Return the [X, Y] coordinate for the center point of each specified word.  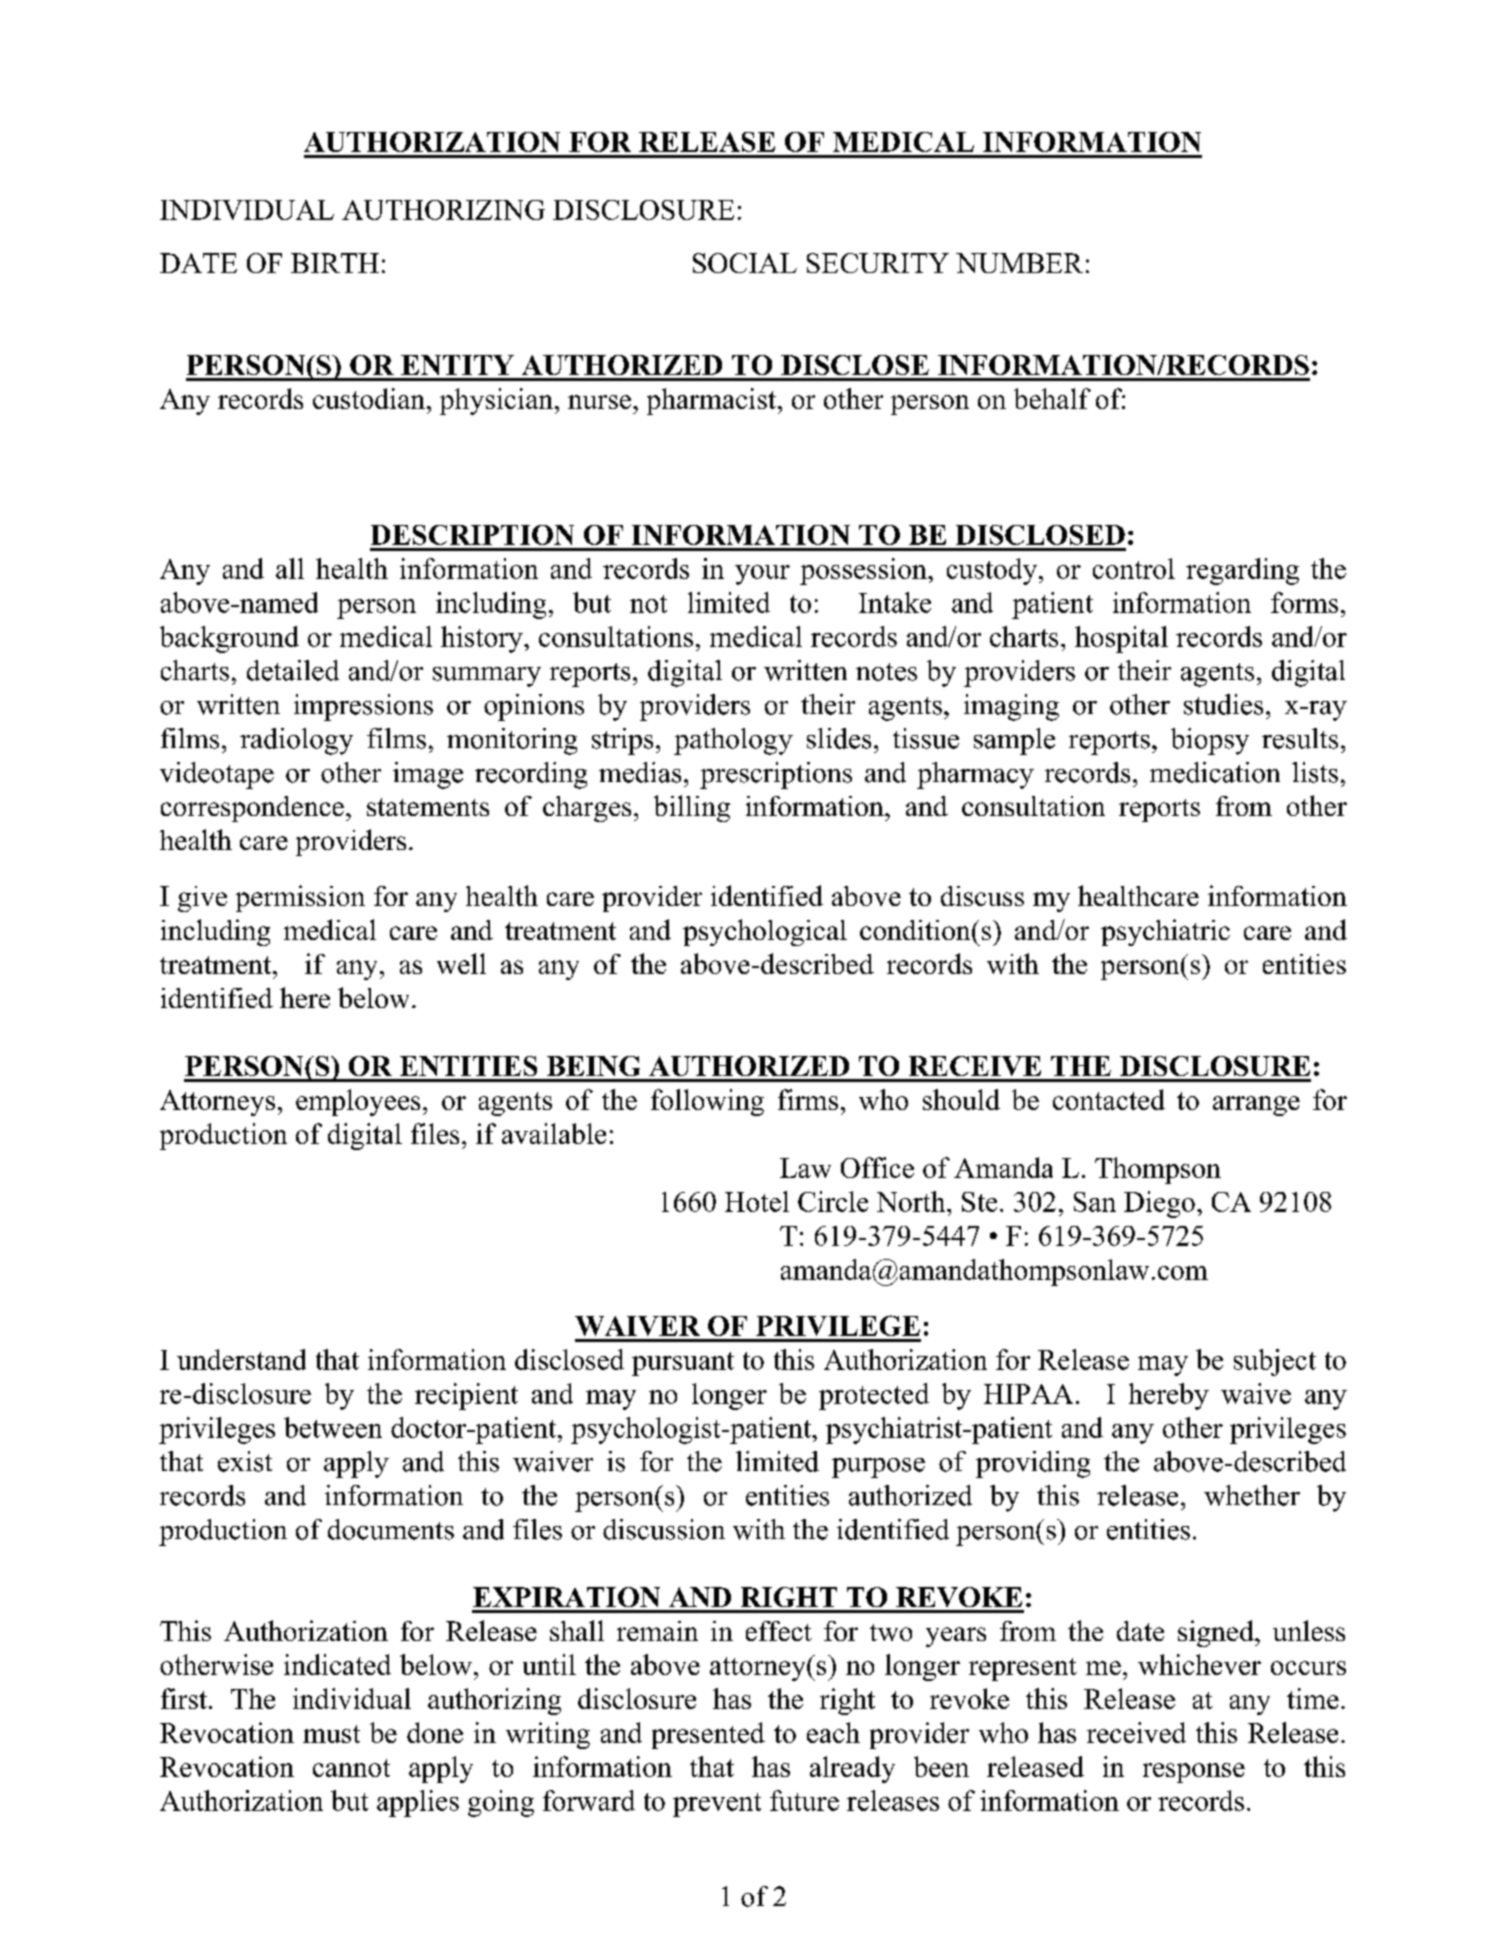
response [1194, 1773]
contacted [1109, 1099]
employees [358, 1102]
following [707, 1102]
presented [708, 1735]
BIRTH [335, 263]
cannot [351, 1768]
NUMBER [1019, 263]
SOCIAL [745, 263]
